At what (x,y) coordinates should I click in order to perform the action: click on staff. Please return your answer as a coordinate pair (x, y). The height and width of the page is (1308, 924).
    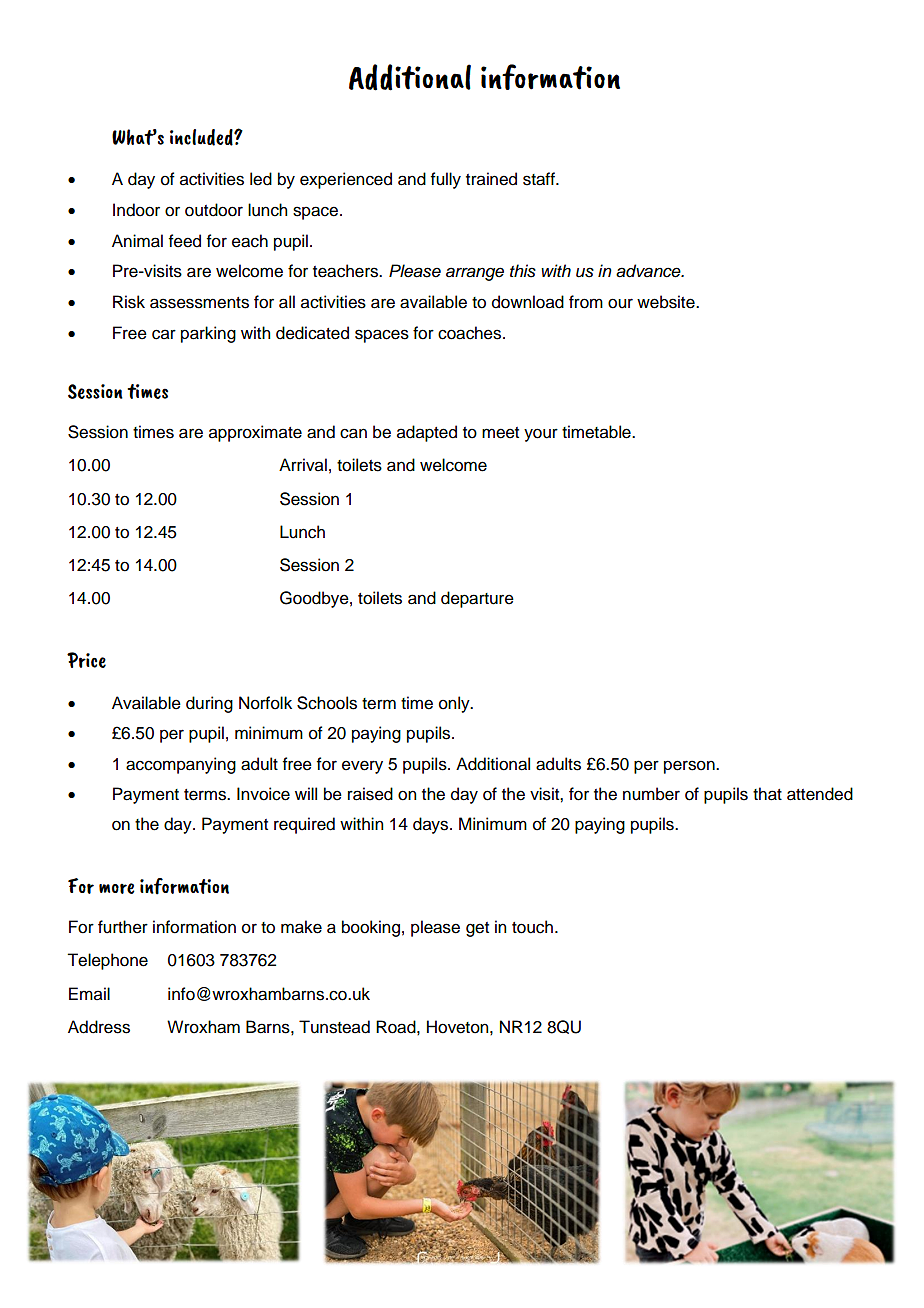
    Looking at the image, I should click on (540, 179).
